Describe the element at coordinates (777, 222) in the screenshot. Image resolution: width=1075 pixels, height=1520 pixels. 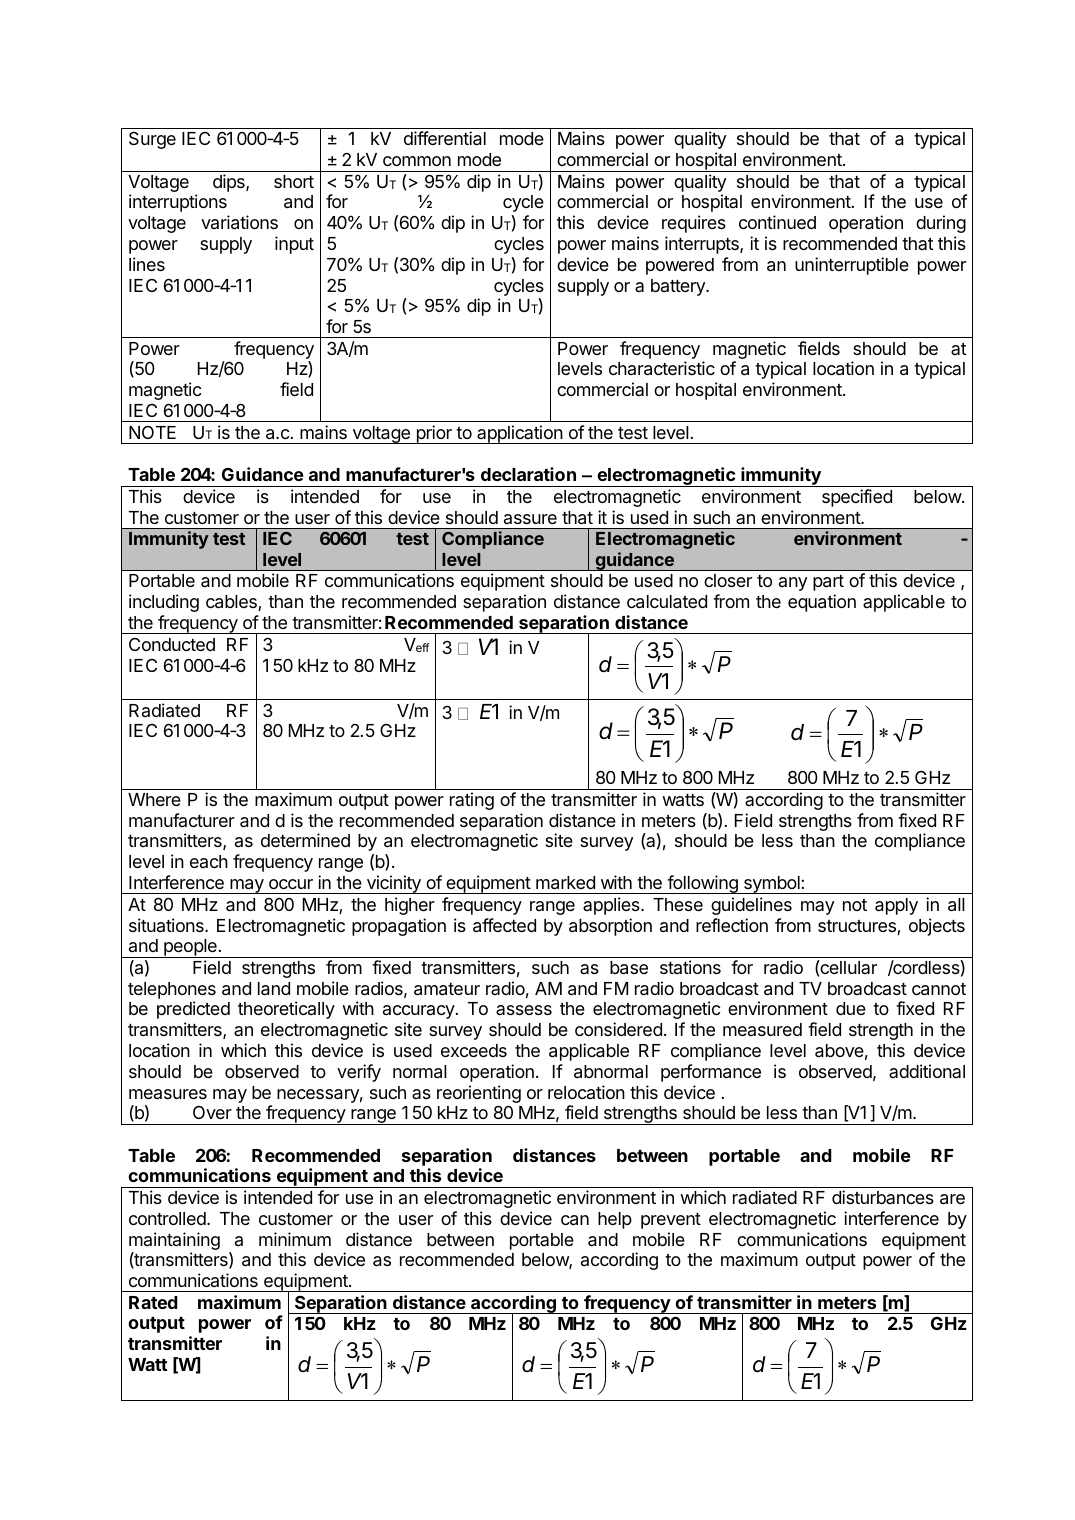
I see `continued` at that location.
